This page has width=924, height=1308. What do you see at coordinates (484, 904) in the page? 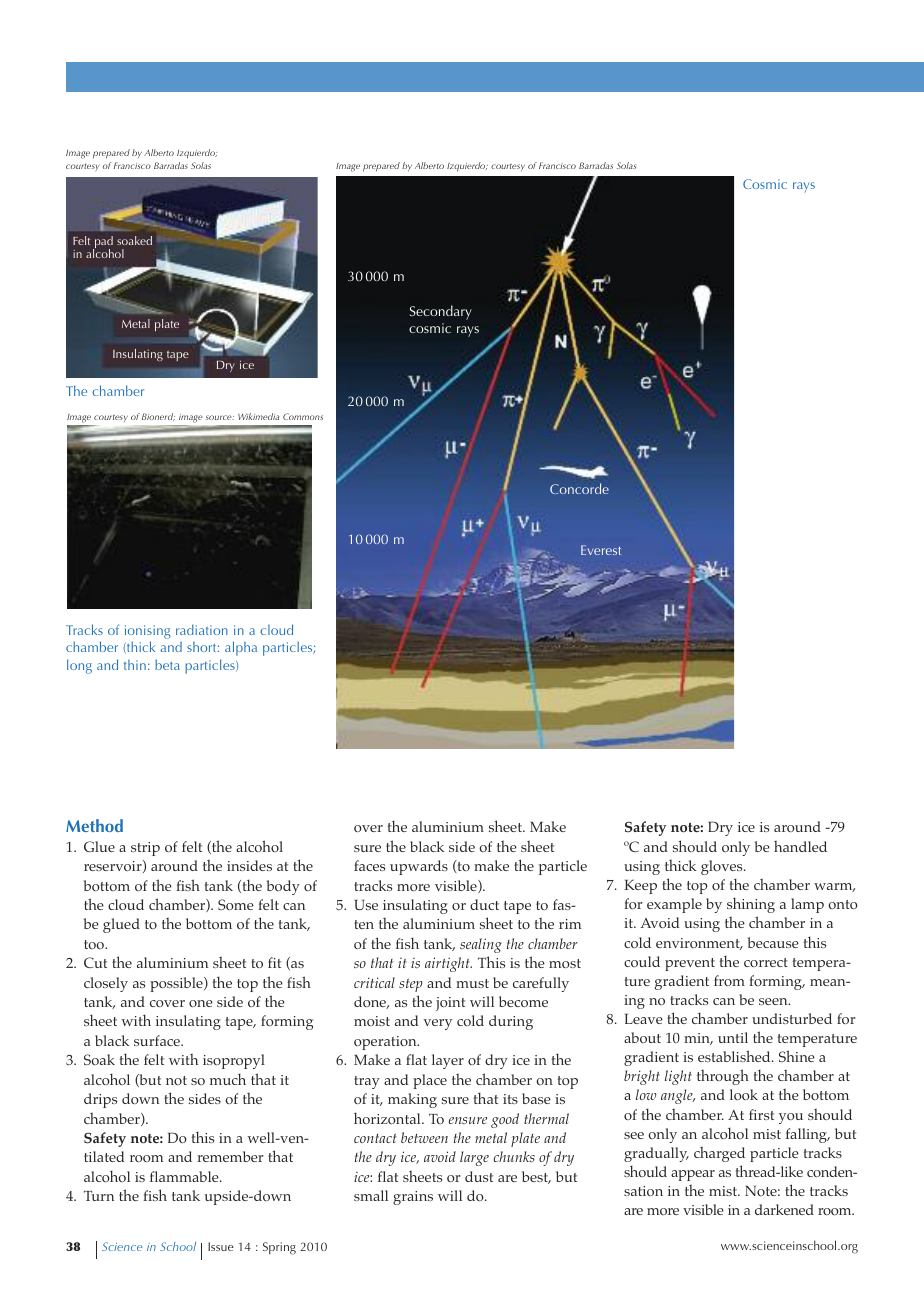
I see `duct` at bounding box center [484, 904].
